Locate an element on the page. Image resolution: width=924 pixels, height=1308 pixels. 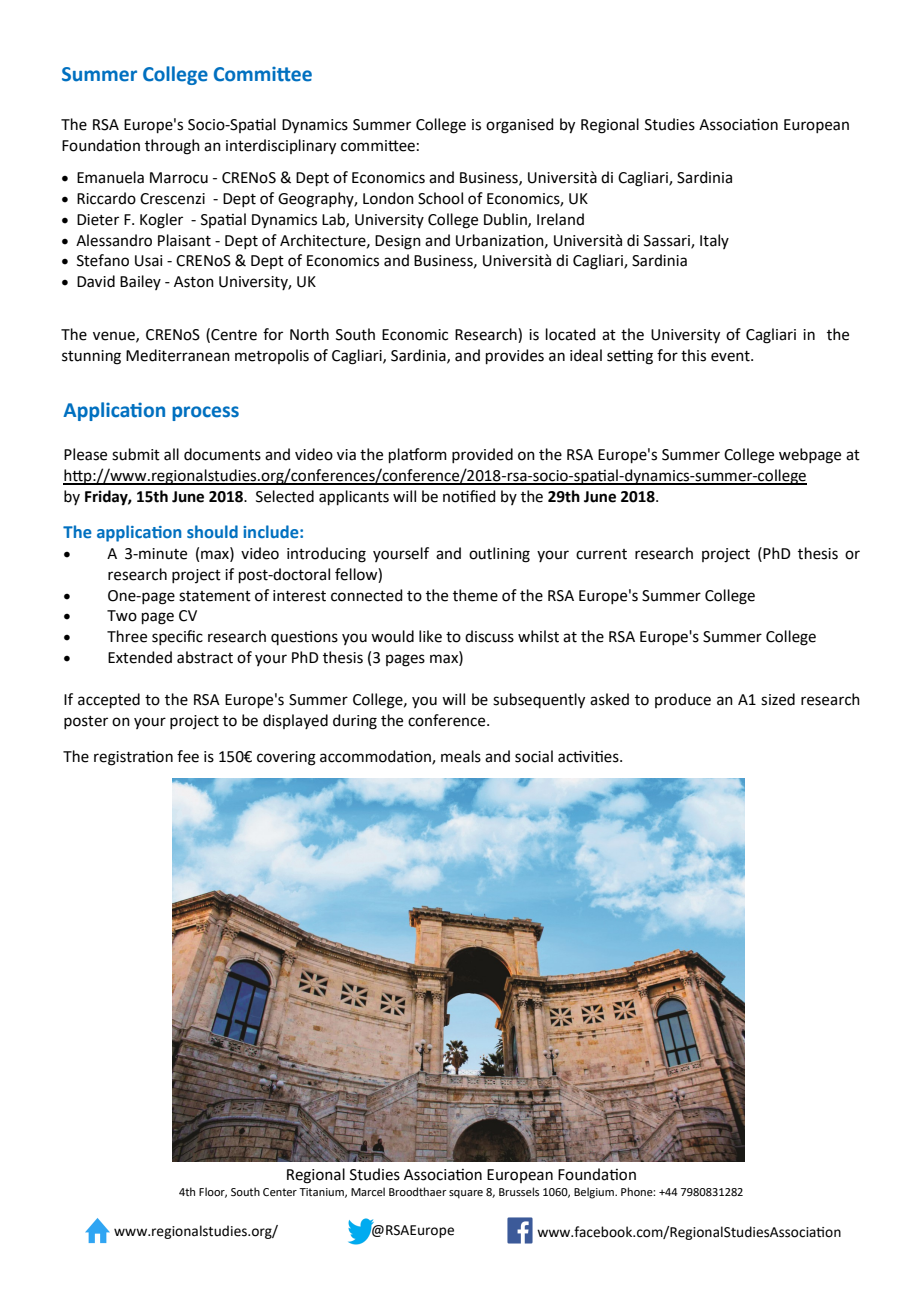
current is located at coordinates (601, 554).
